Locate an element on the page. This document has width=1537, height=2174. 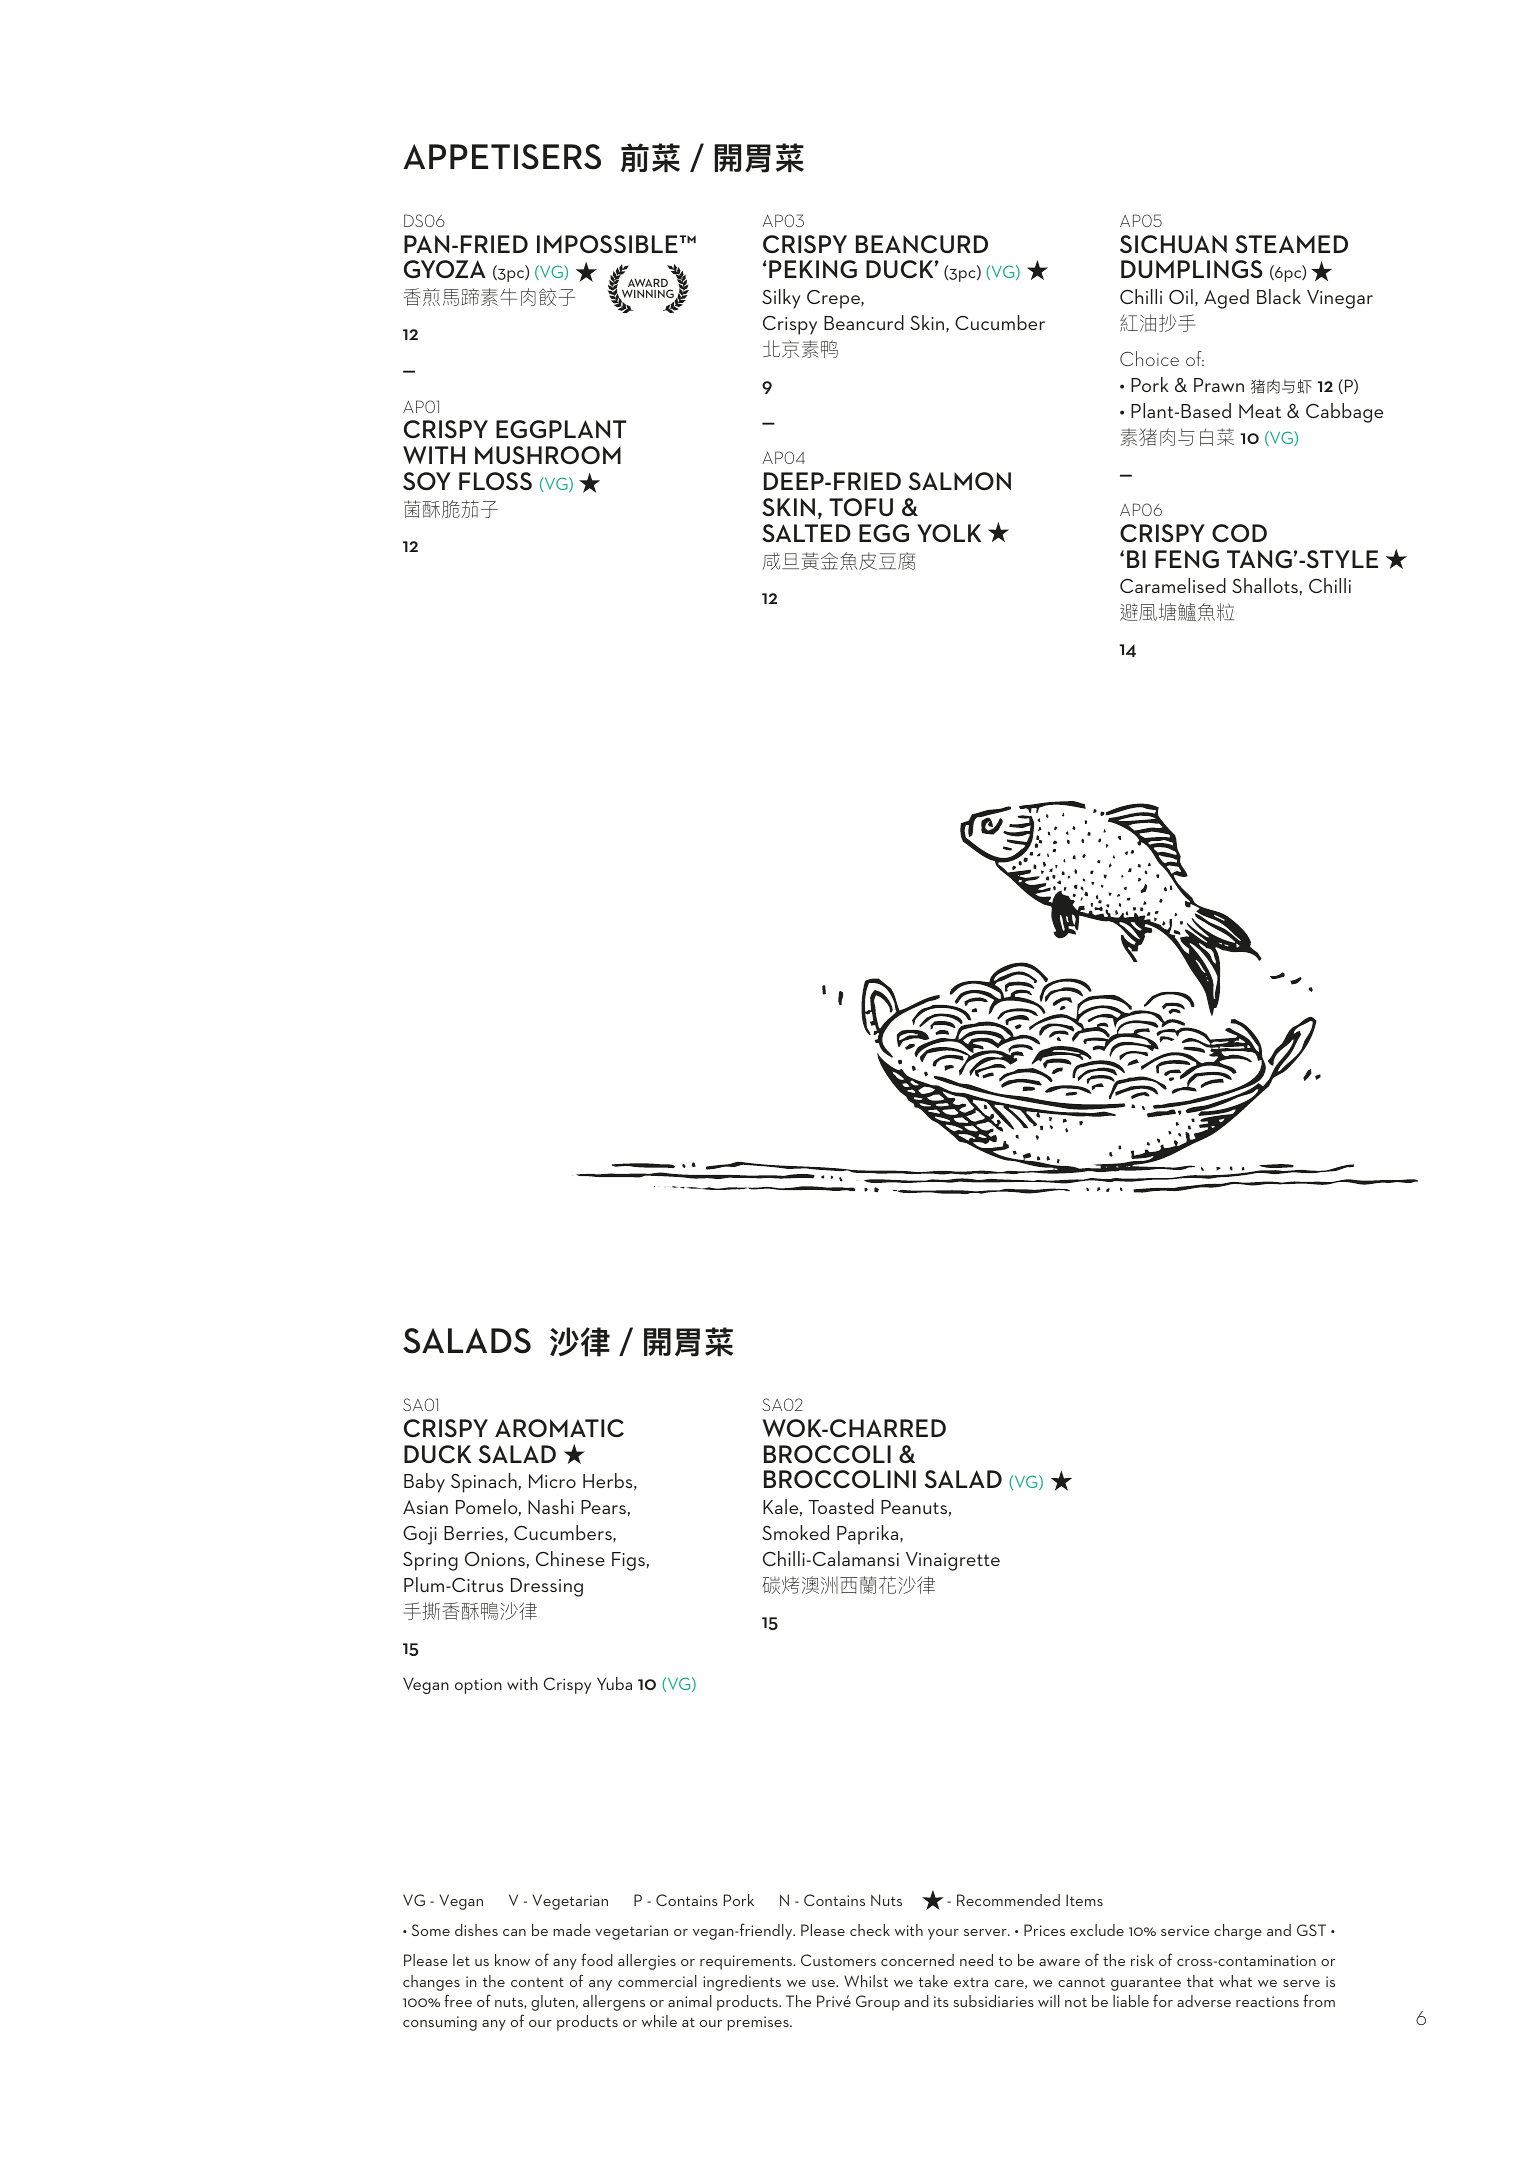
content is located at coordinates (537, 1982).
